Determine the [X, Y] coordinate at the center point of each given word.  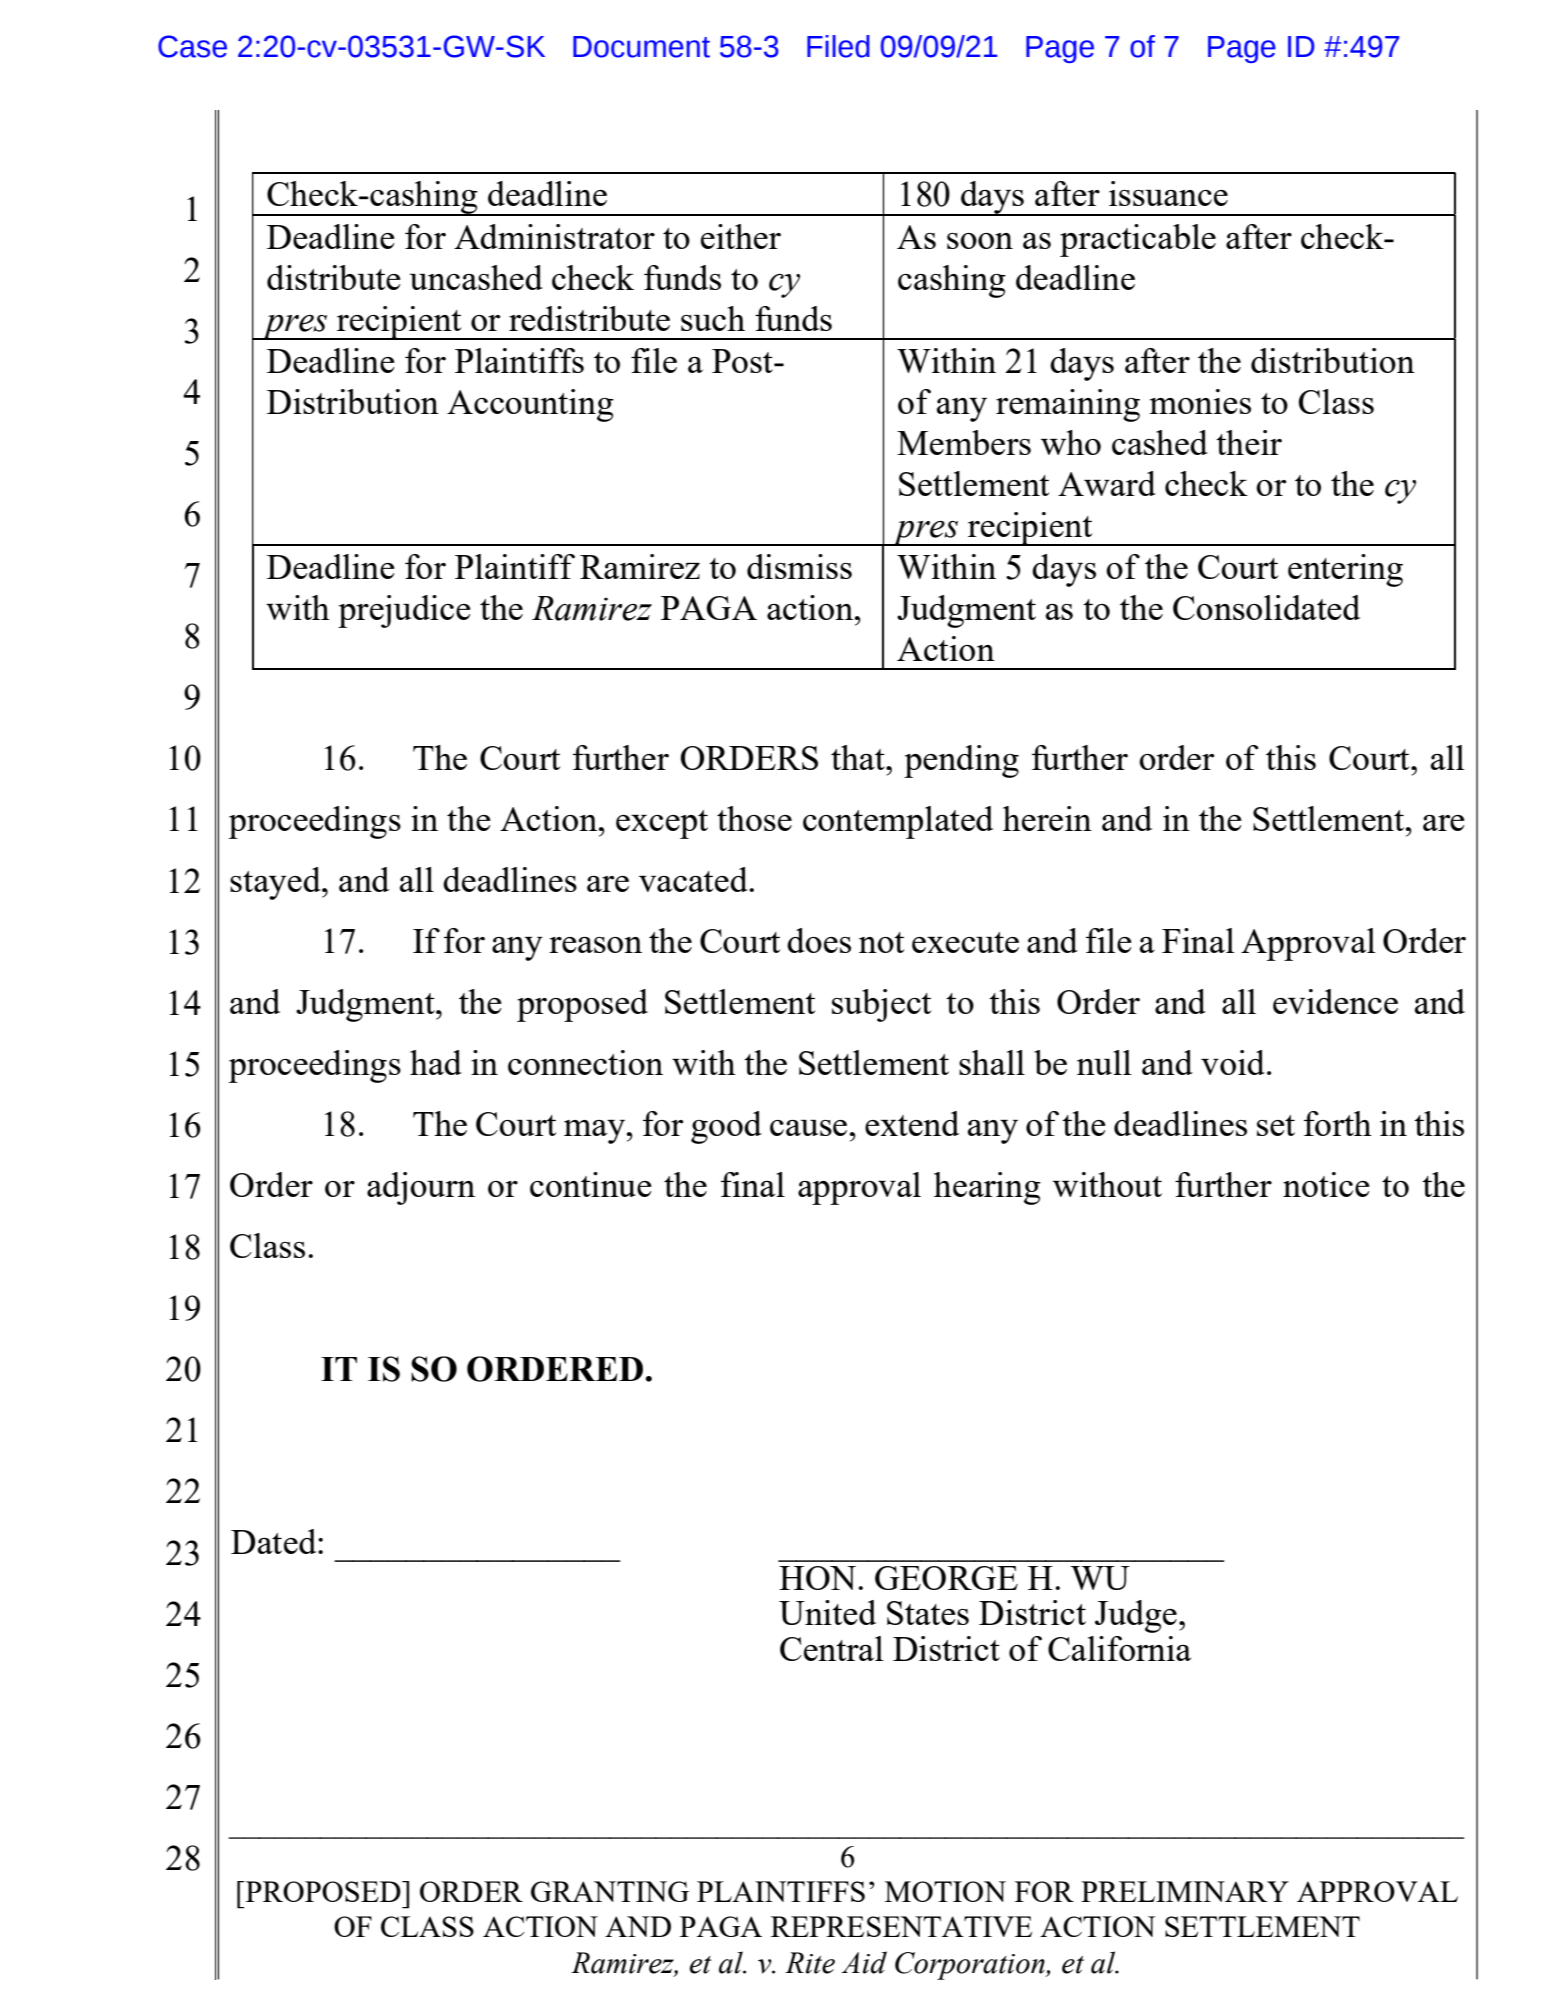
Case [192, 46]
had [436, 1062]
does [819, 940]
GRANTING [610, 1891]
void [1233, 1062]
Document [641, 47]
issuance [1168, 193]
